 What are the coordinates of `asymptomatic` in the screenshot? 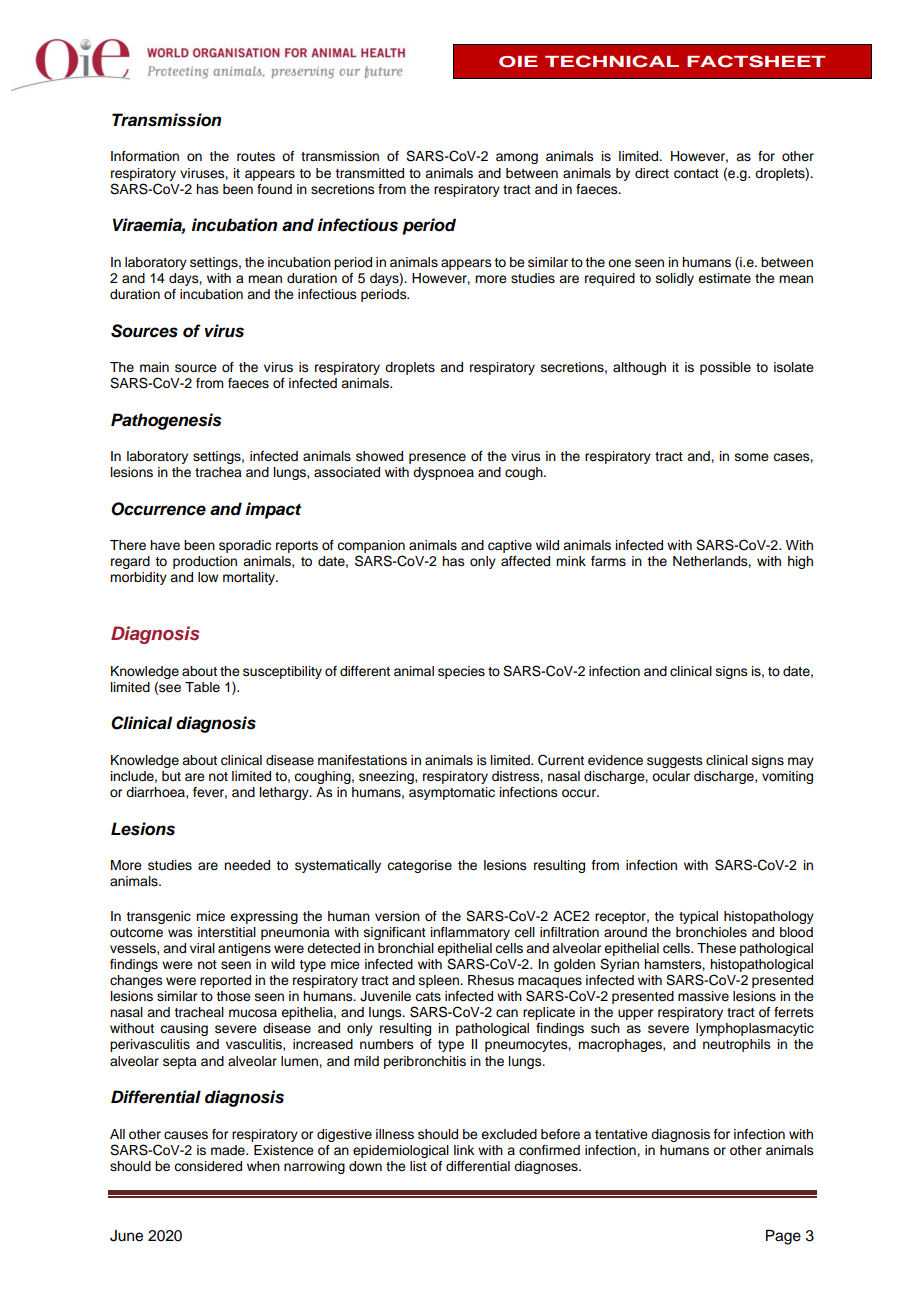 It's located at (452, 793).
